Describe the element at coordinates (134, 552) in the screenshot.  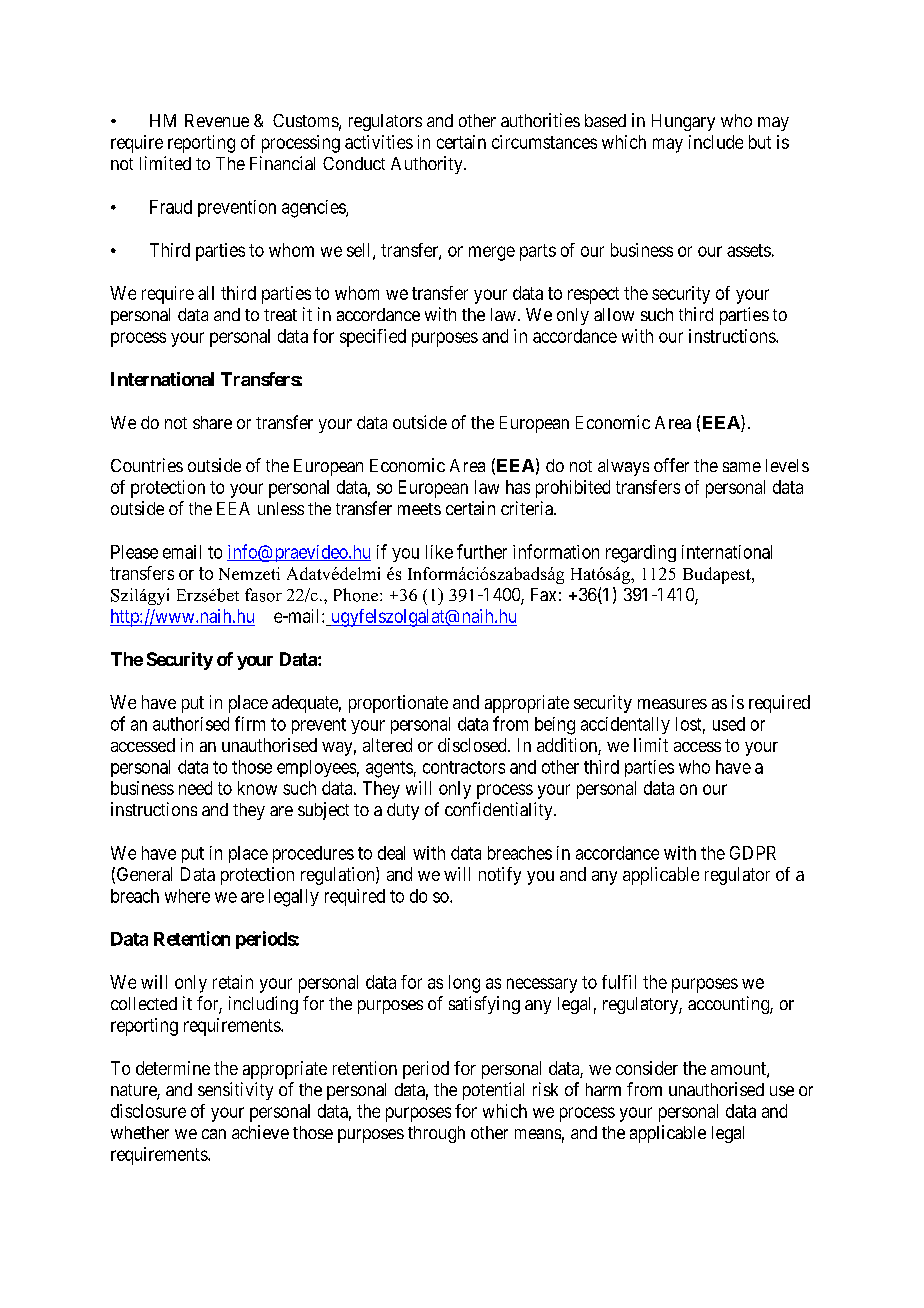
I see `Please` at that location.
